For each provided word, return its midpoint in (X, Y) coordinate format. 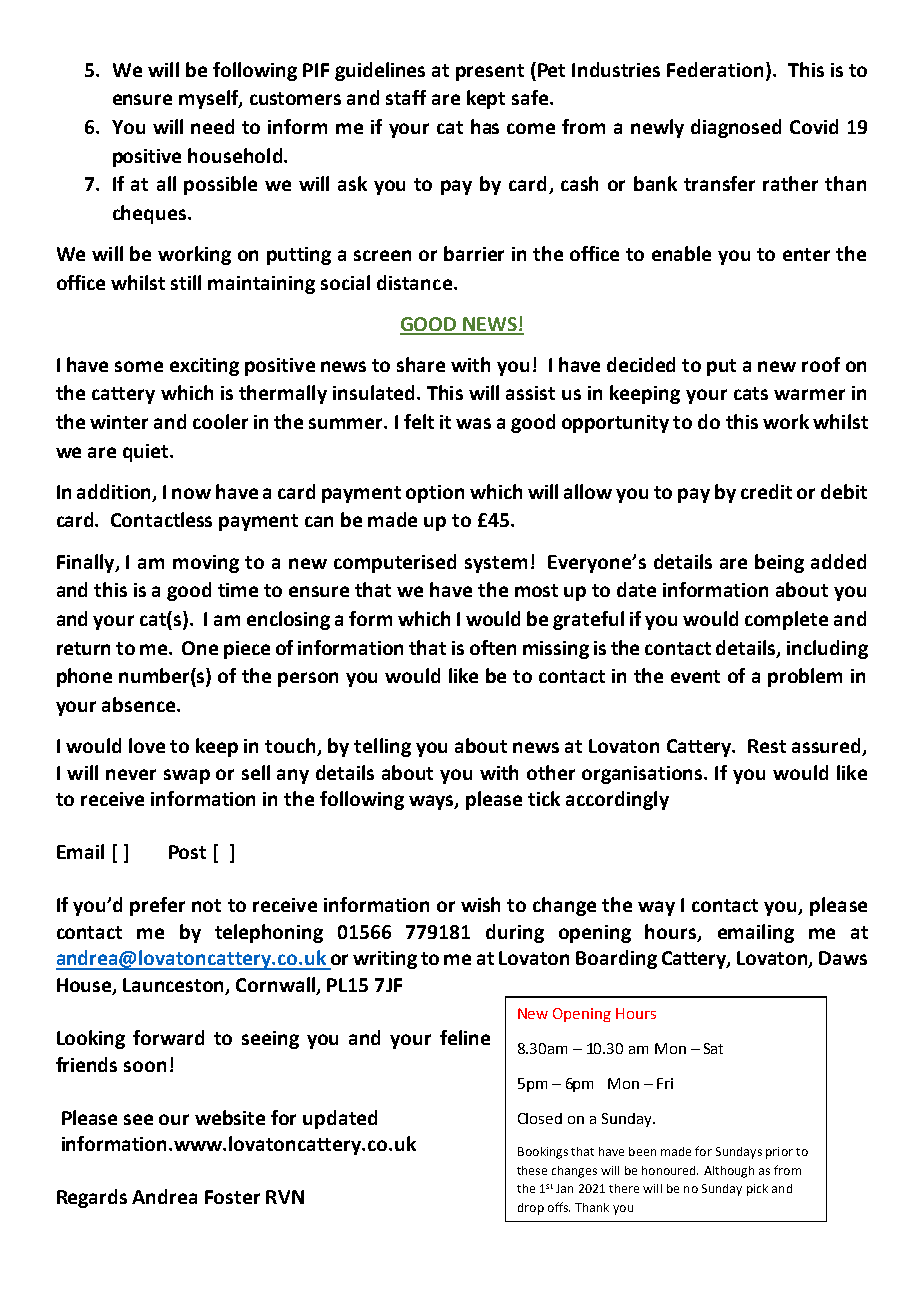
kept (486, 99)
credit (766, 491)
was (473, 423)
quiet (147, 453)
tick (544, 798)
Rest (767, 746)
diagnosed (736, 128)
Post (187, 852)
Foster (232, 1197)
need (212, 126)
